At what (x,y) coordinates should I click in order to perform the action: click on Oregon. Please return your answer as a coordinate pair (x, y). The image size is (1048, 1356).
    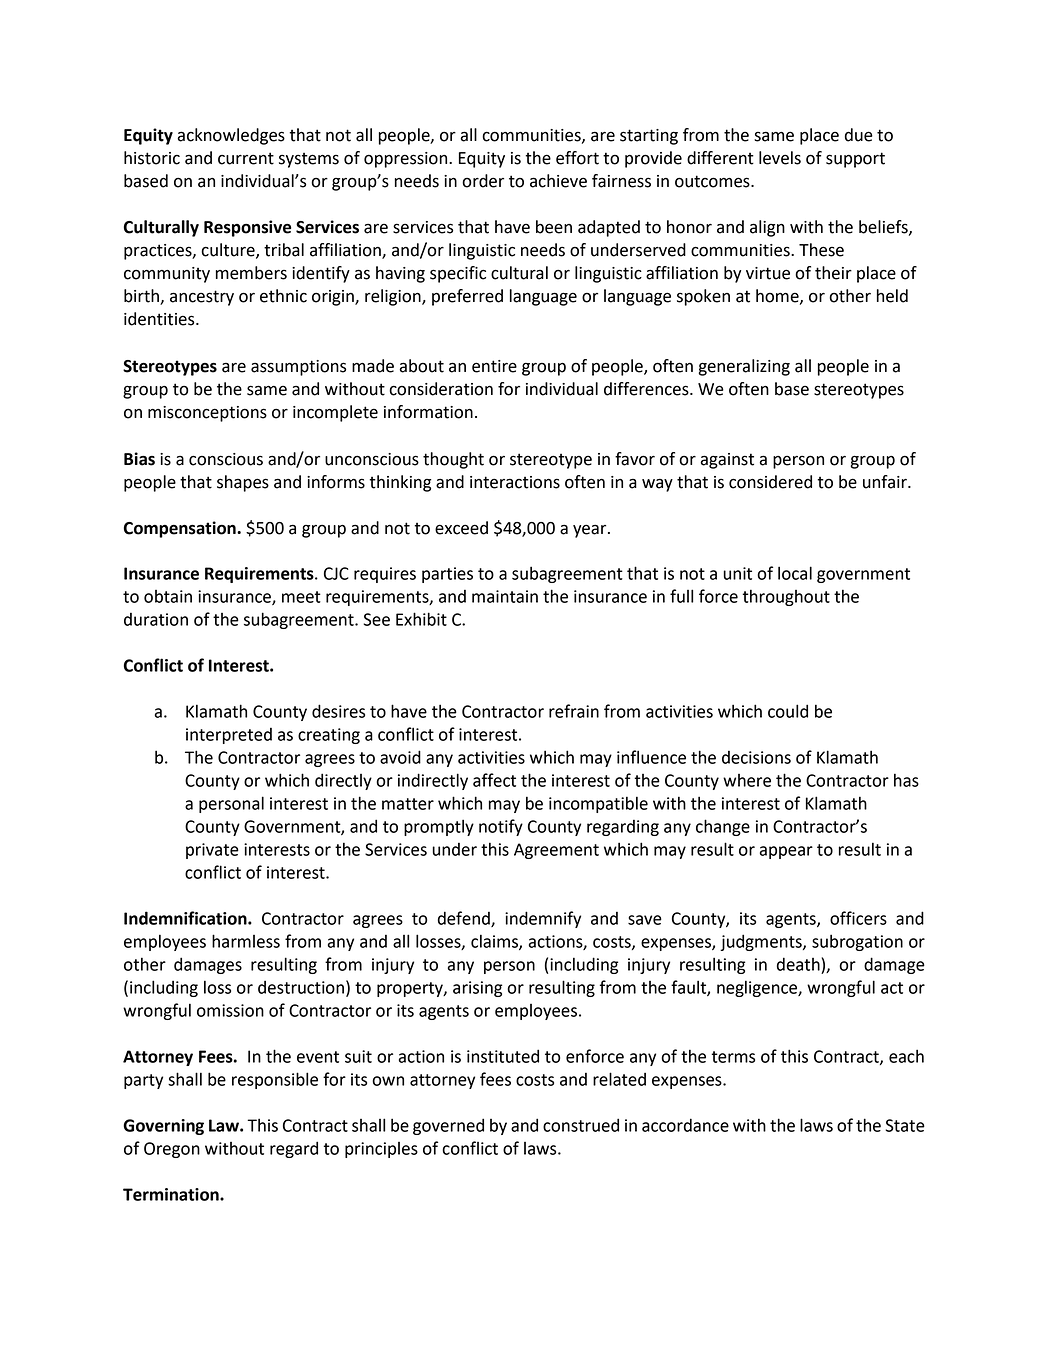
    Looking at the image, I should click on (172, 1150).
